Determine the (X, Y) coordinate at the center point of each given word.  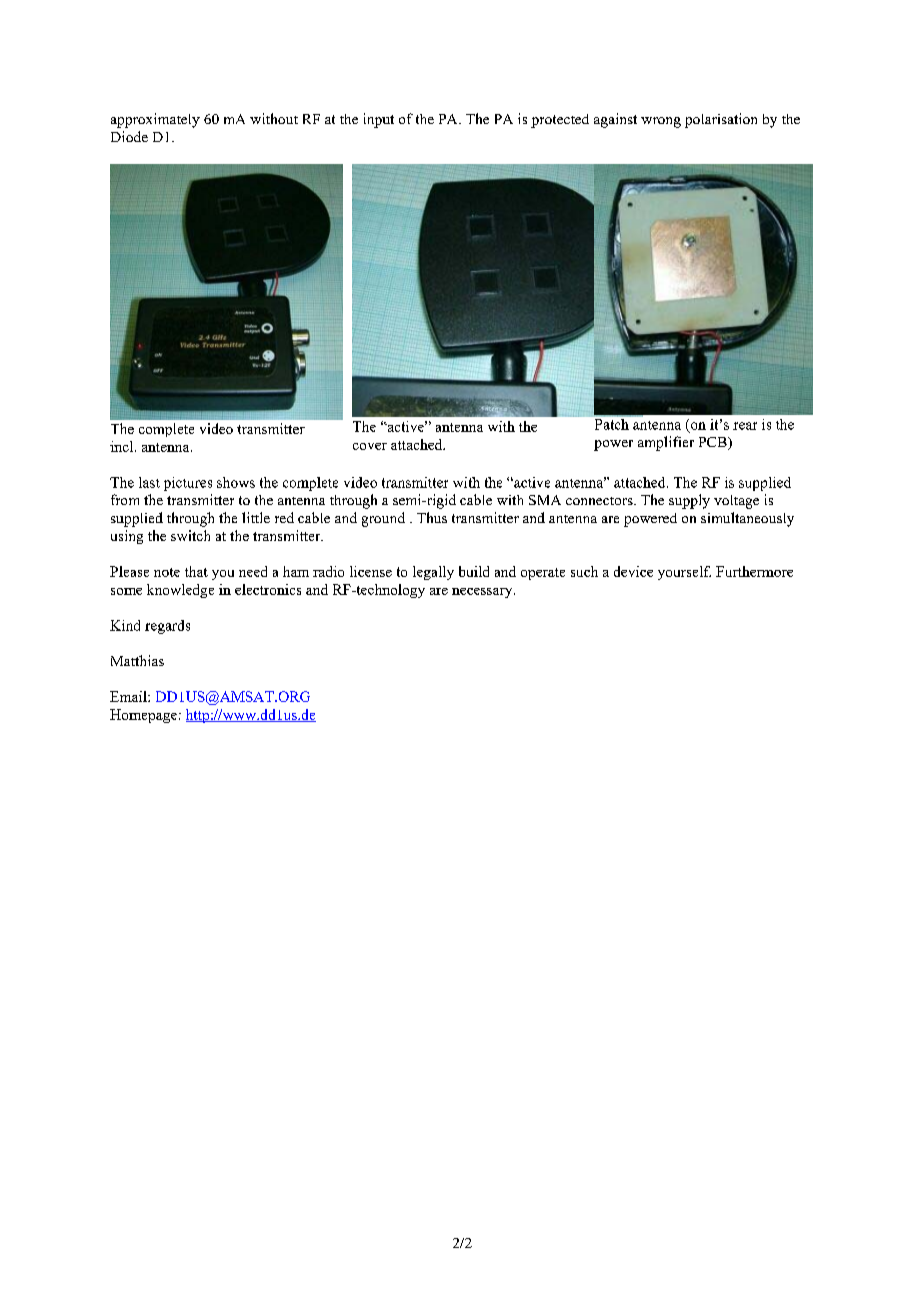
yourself (684, 573)
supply (689, 501)
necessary (483, 593)
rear (745, 426)
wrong (661, 122)
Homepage (143, 716)
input (379, 120)
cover (370, 446)
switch (190, 535)
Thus (432, 517)
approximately (155, 120)
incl (123, 446)
